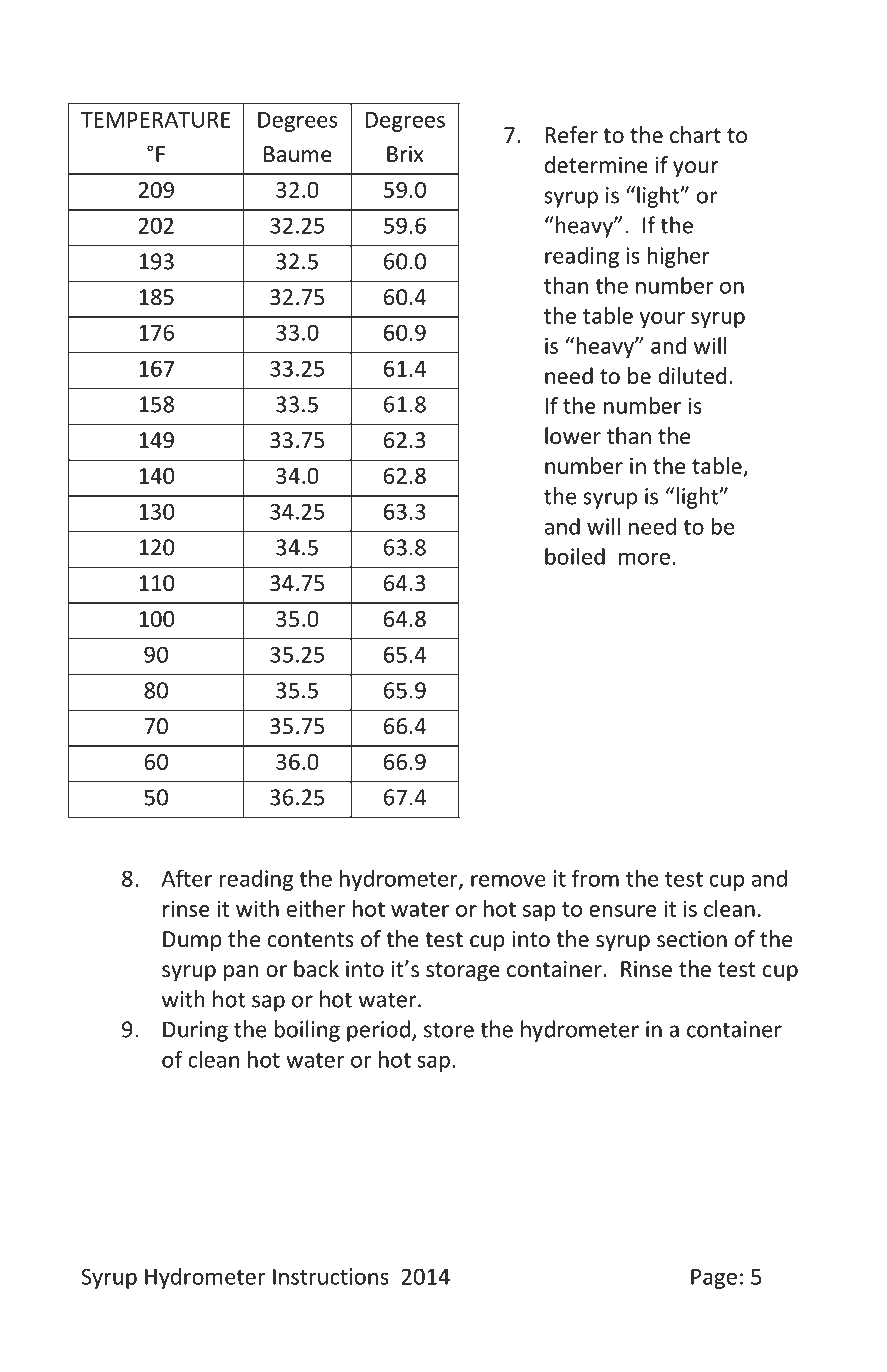 This document has height=1372, width=887. Describe the element at coordinates (596, 165) in the document. I see `determine` at that location.
